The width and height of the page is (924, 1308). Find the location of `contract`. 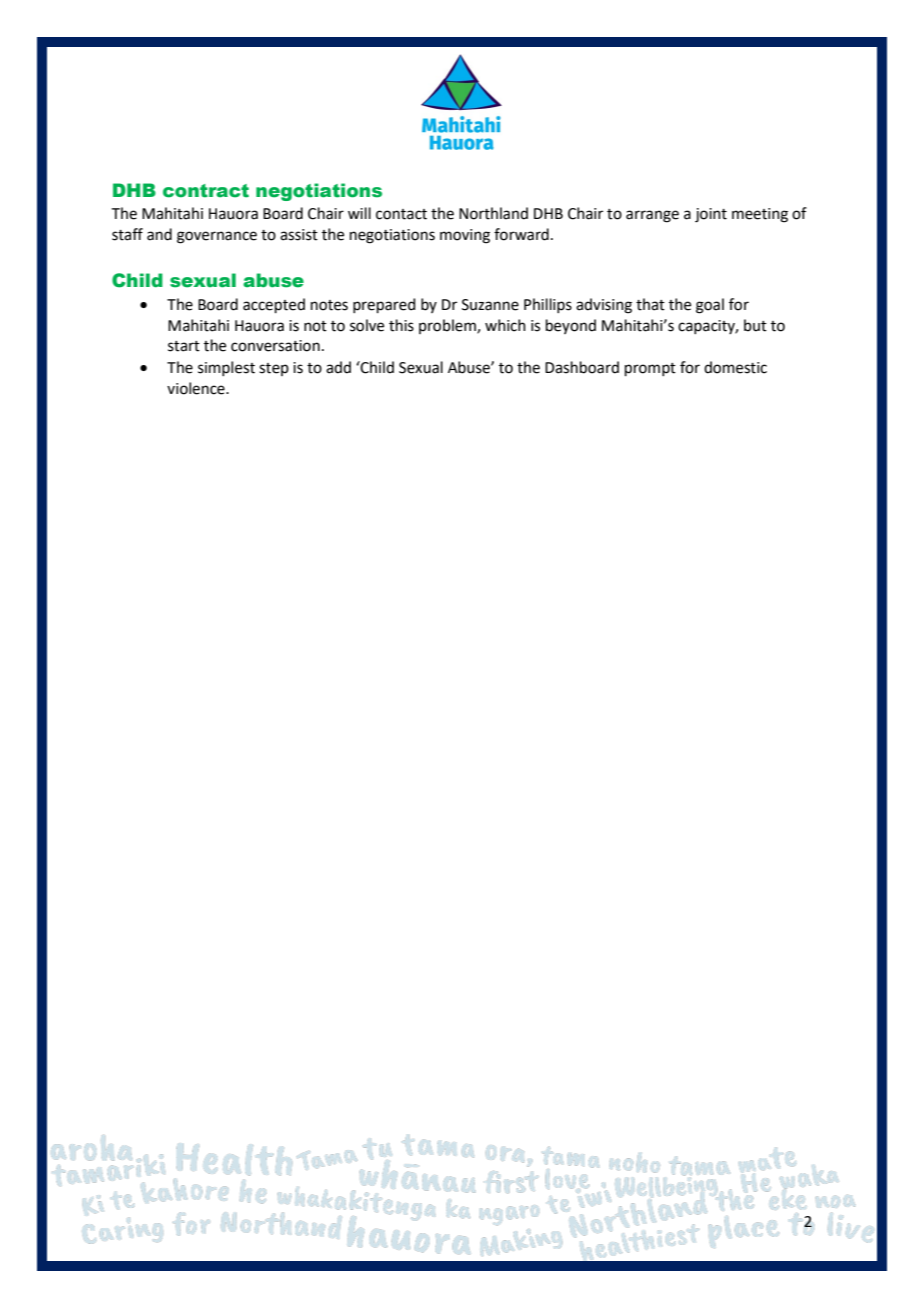

contract is located at coordinates (206, 191).
